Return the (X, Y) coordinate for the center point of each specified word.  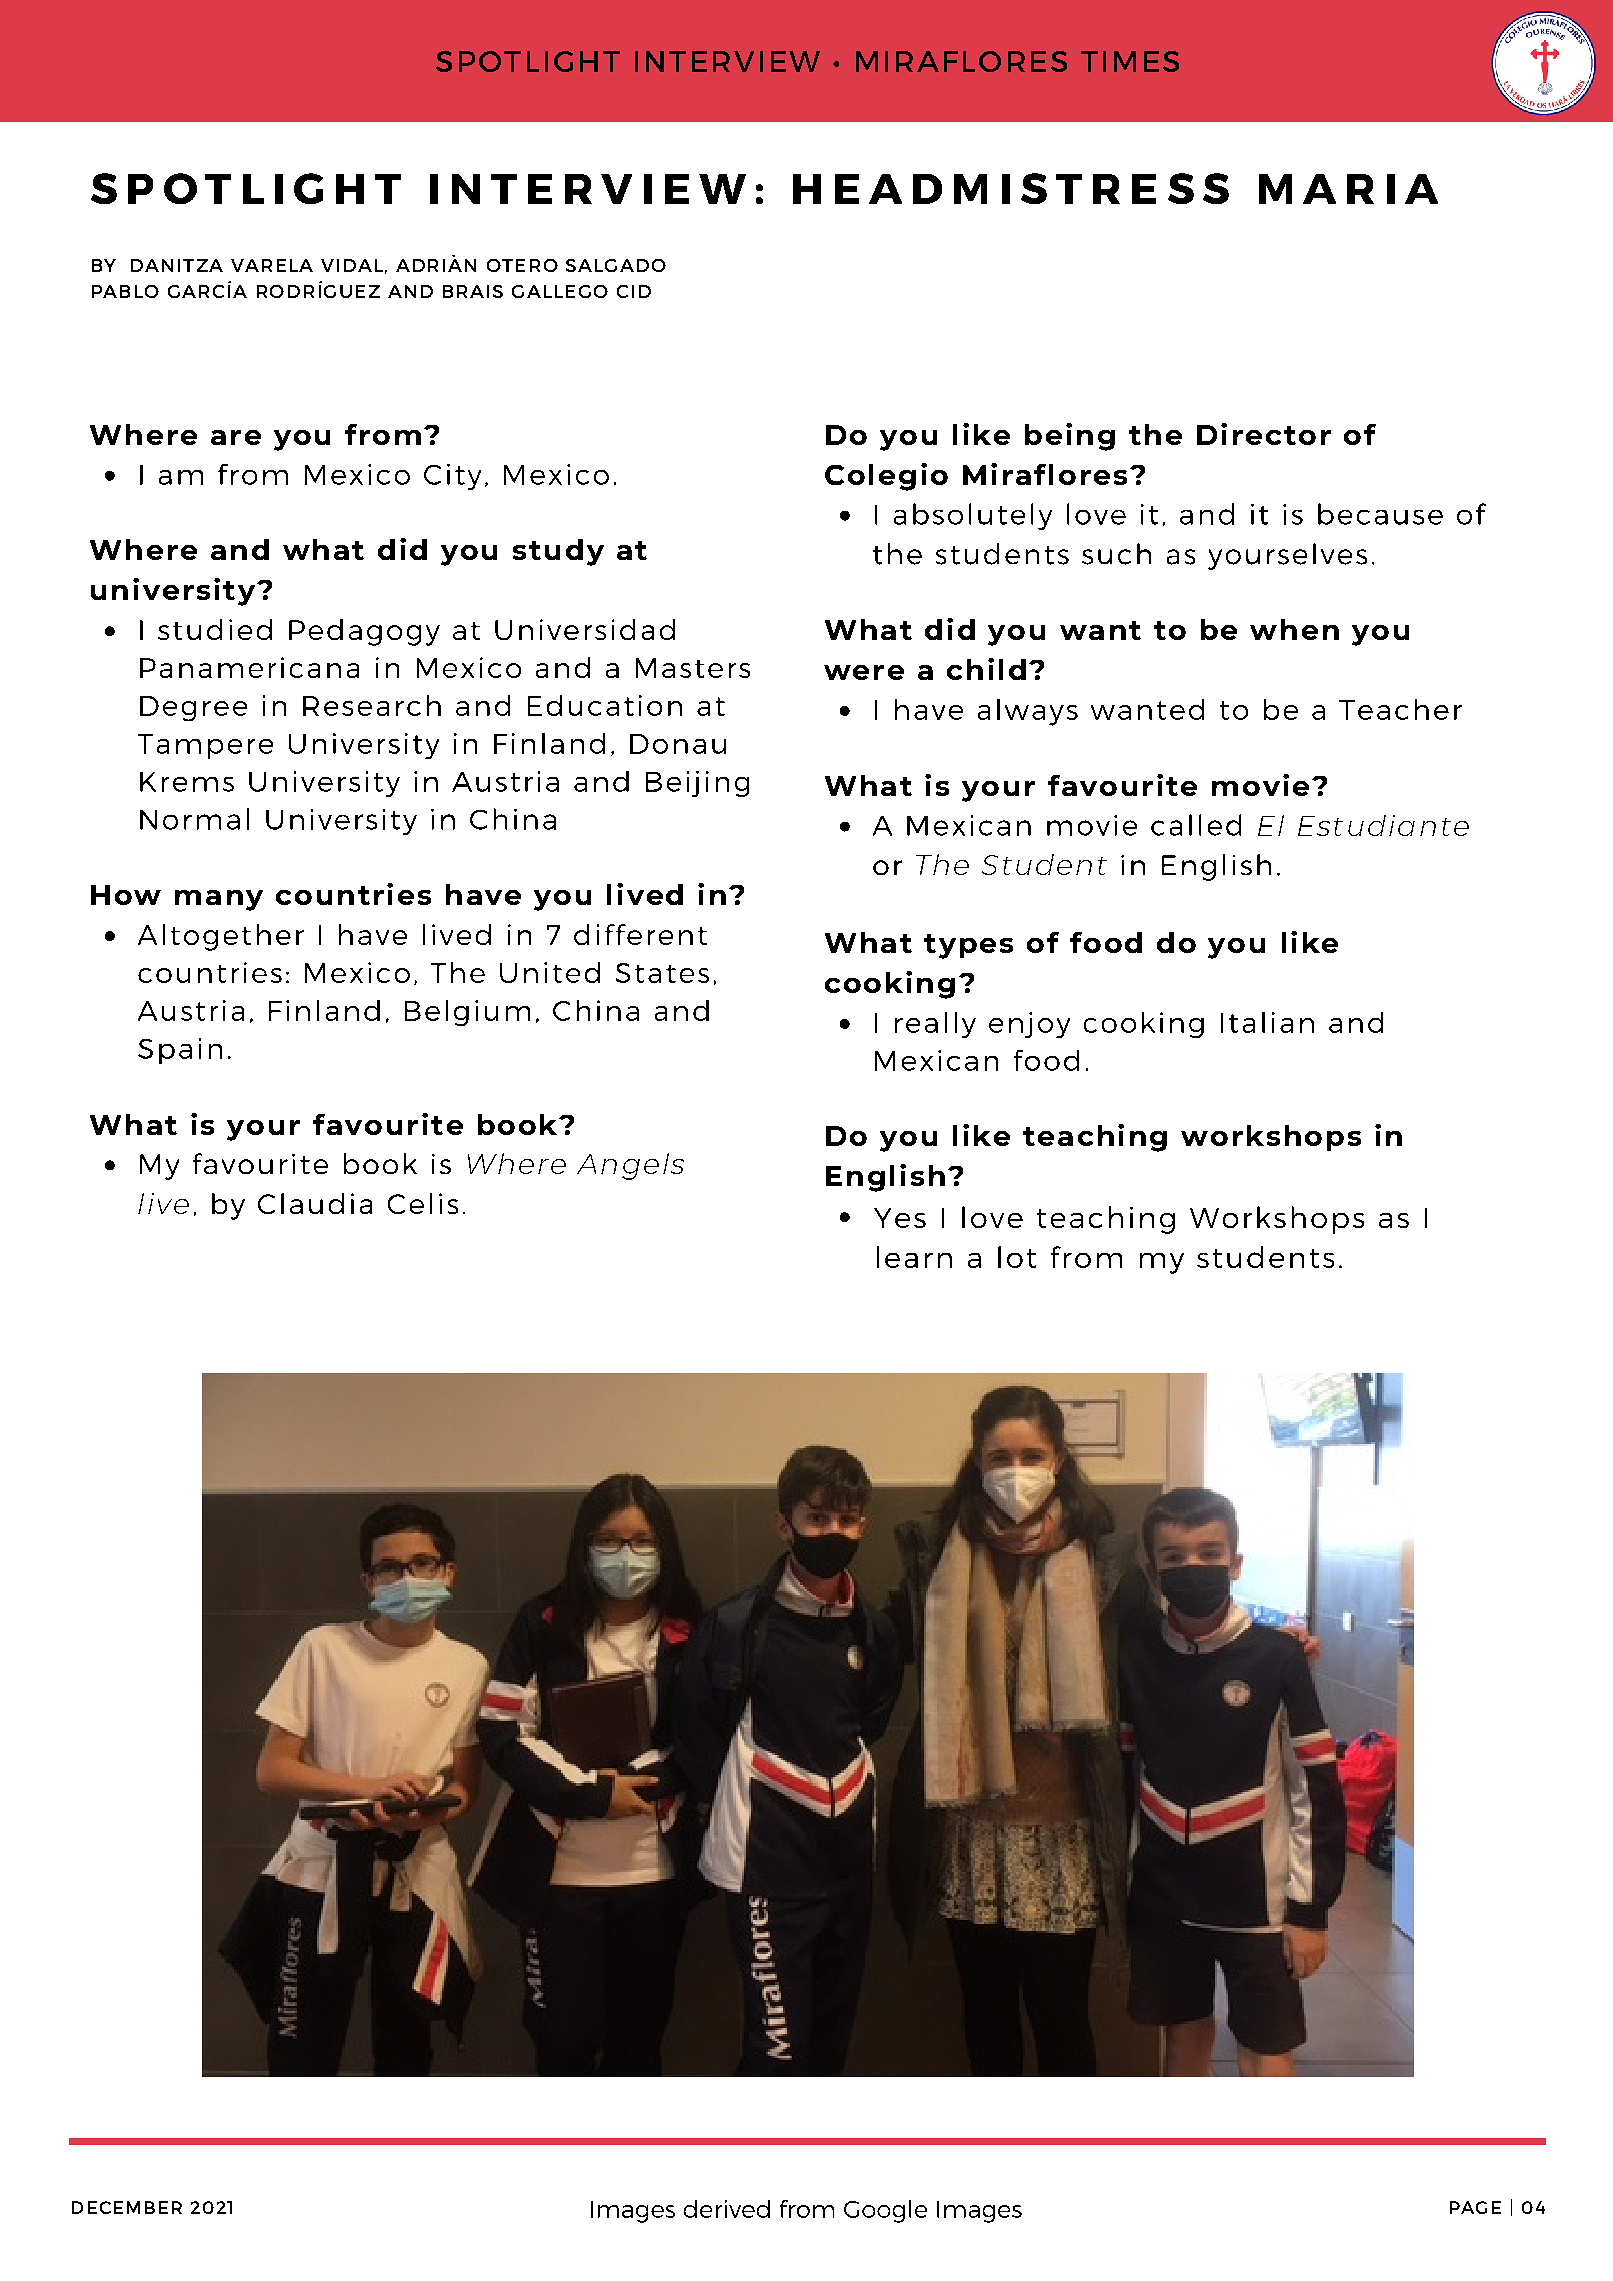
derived (727, 2209)
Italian (1267, 1022)
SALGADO (616, 265)
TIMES (1130, 61)
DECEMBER (127, 2207)
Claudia (315, 1203)
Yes (900, 1218)
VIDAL (352, 265)
